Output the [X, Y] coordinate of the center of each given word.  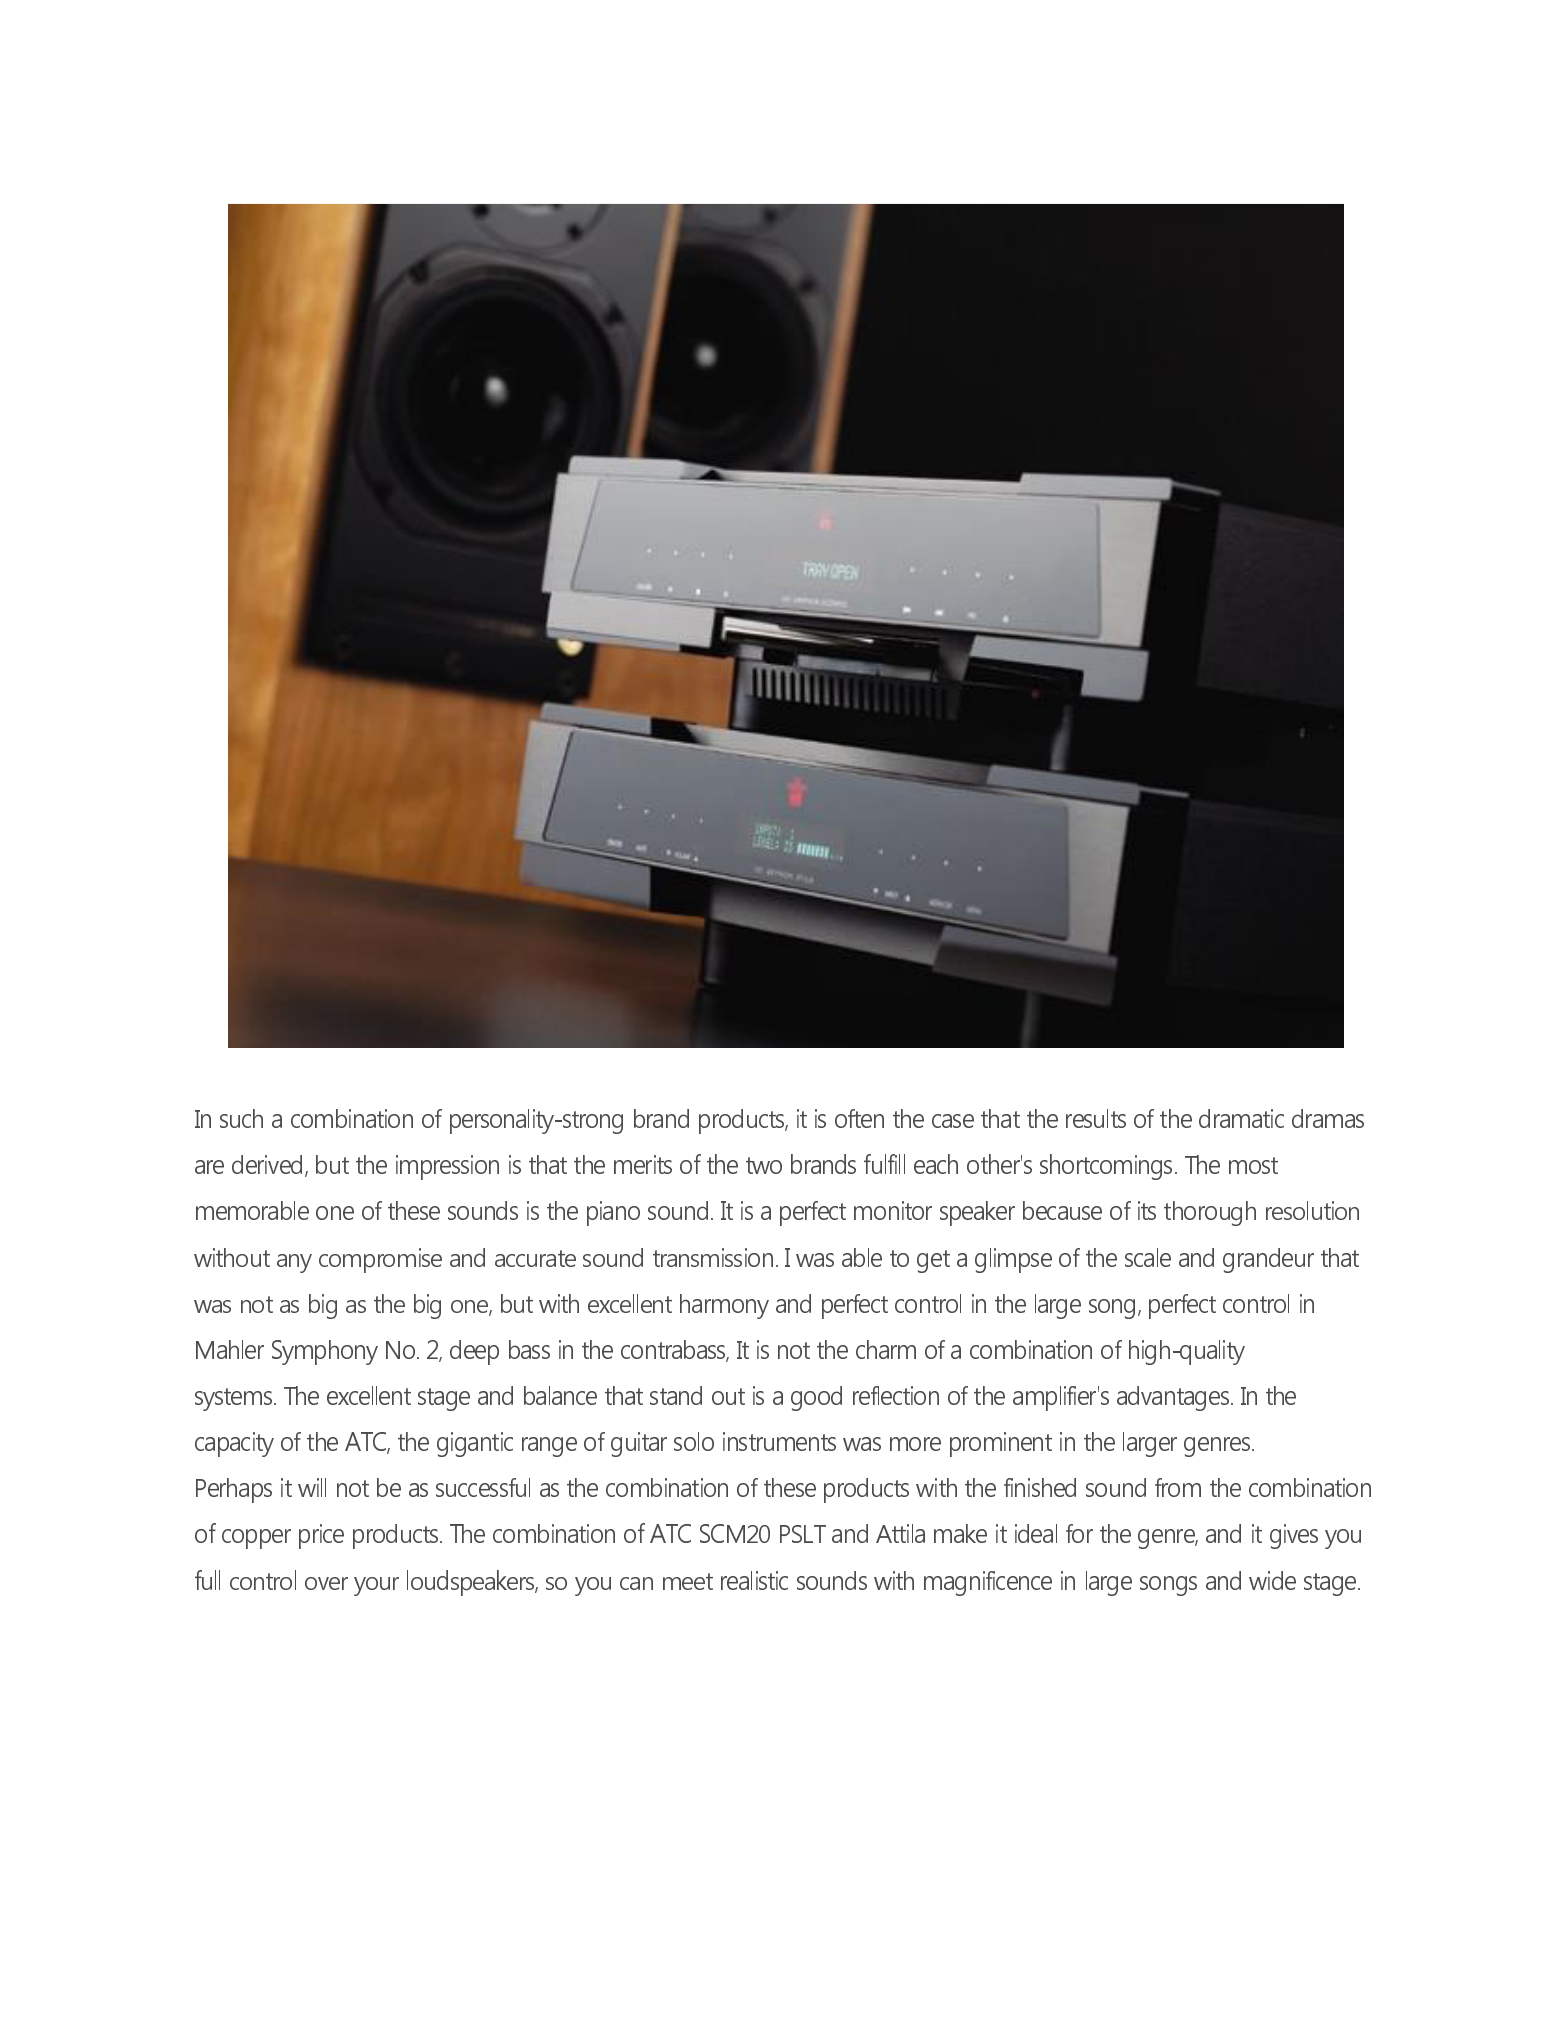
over [326, 1583]
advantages [1174, 1398]
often [859, 1118]
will [312, 1487]
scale [1148, 1257]
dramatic [1241, 1118]
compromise [380, 1260]
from [1178, 1487]
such [241, 1118]
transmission [713, 1257]
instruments [779, 1441]
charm [886, 1349]
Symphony [325, 1352]
